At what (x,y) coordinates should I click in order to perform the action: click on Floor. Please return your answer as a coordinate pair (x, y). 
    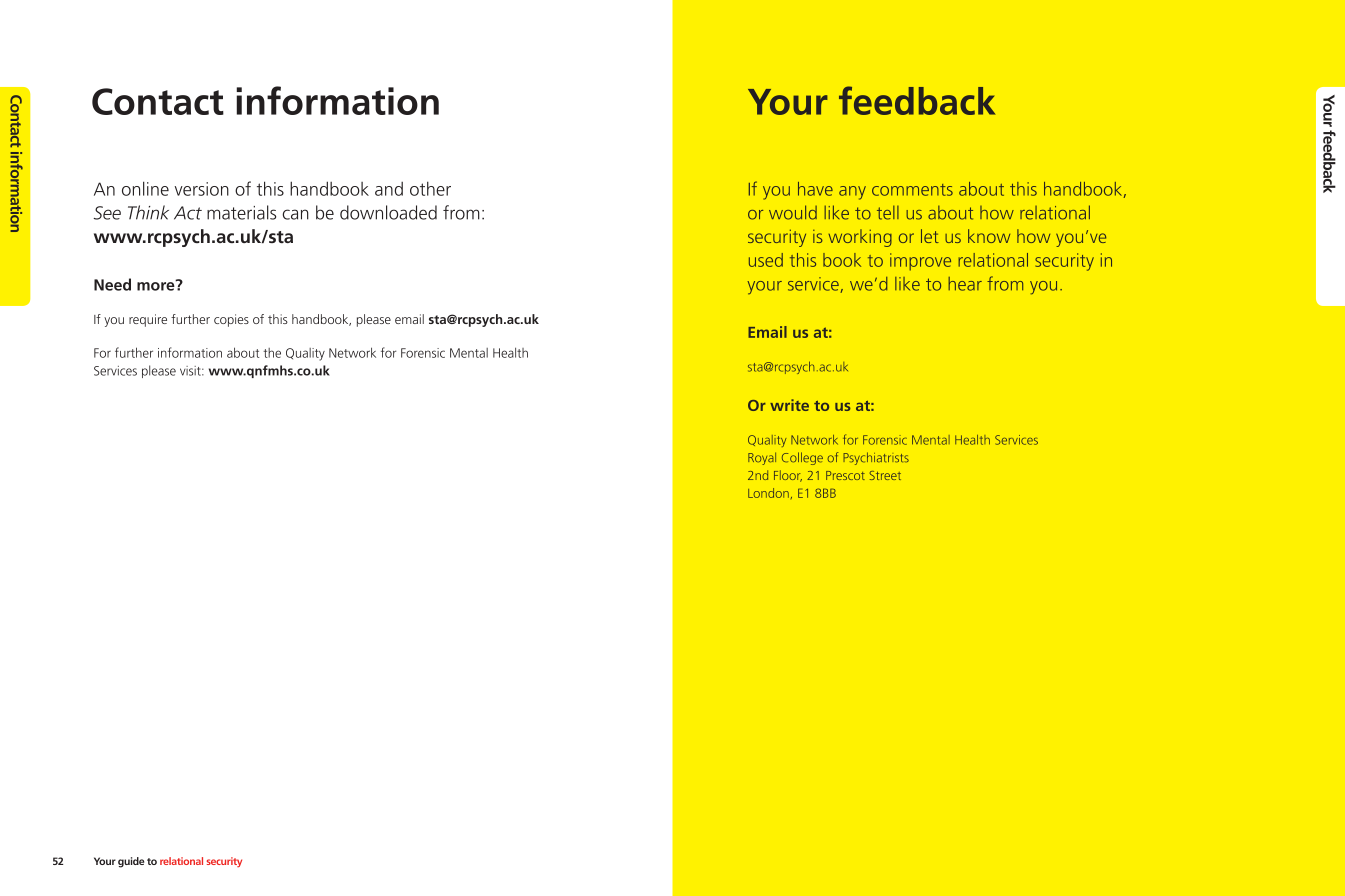
    Looking at the image, I should click on (788, 476).
